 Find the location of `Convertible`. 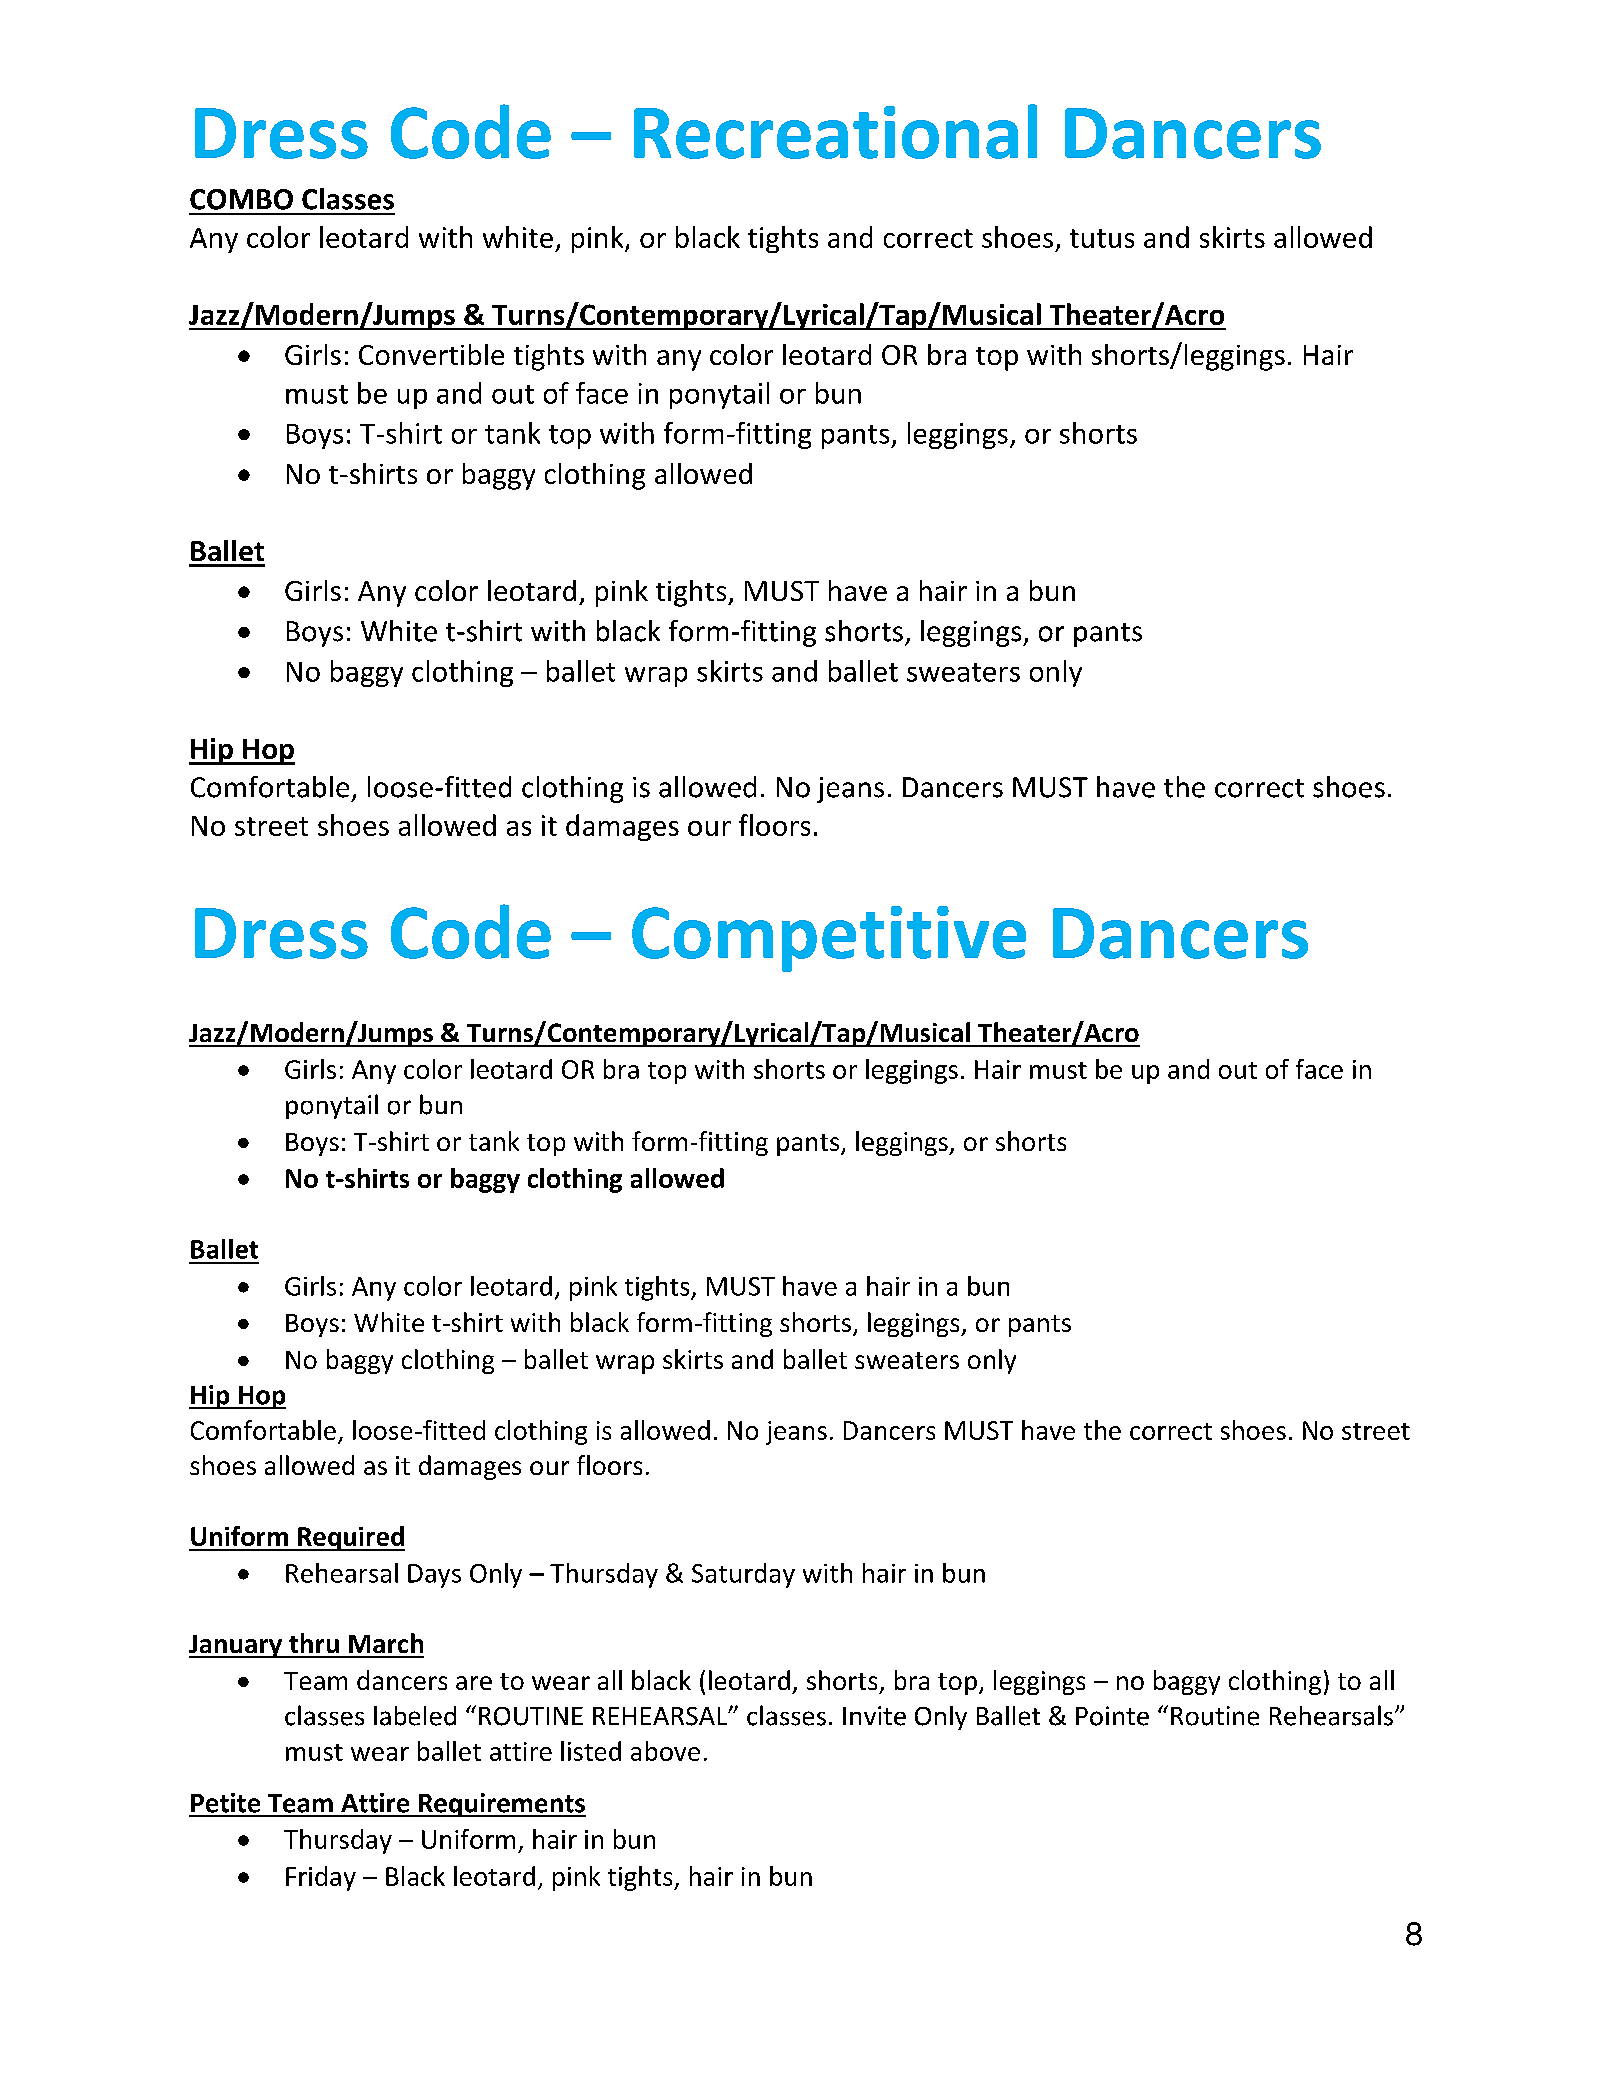

Convertible is located at coordinates (431, 354).
